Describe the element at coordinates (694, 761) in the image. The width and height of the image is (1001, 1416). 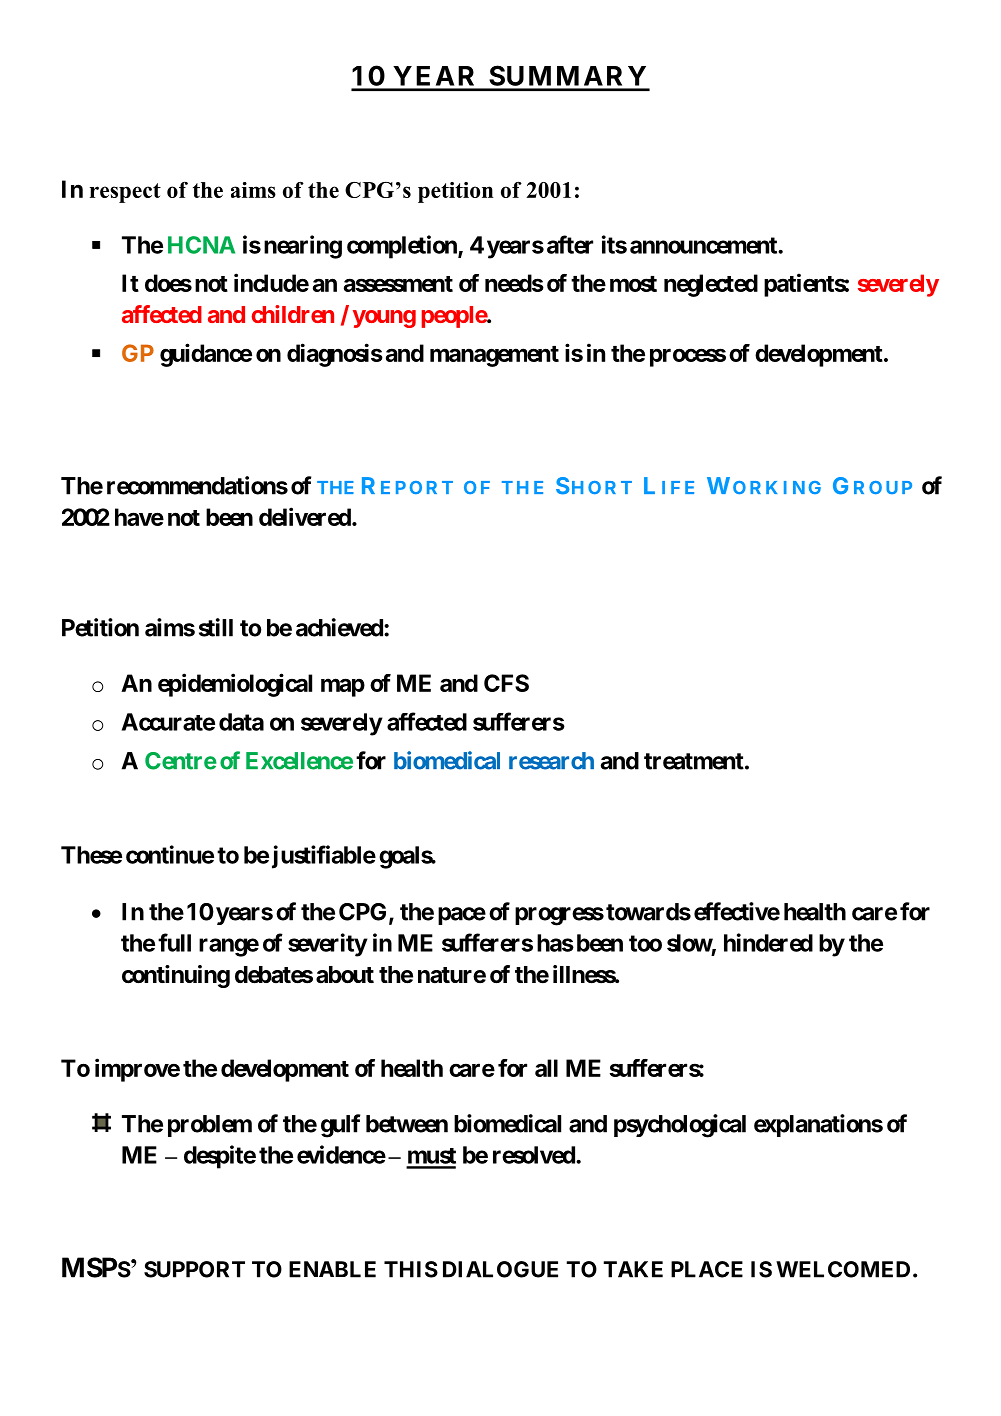
I see `treatment` at that location.
